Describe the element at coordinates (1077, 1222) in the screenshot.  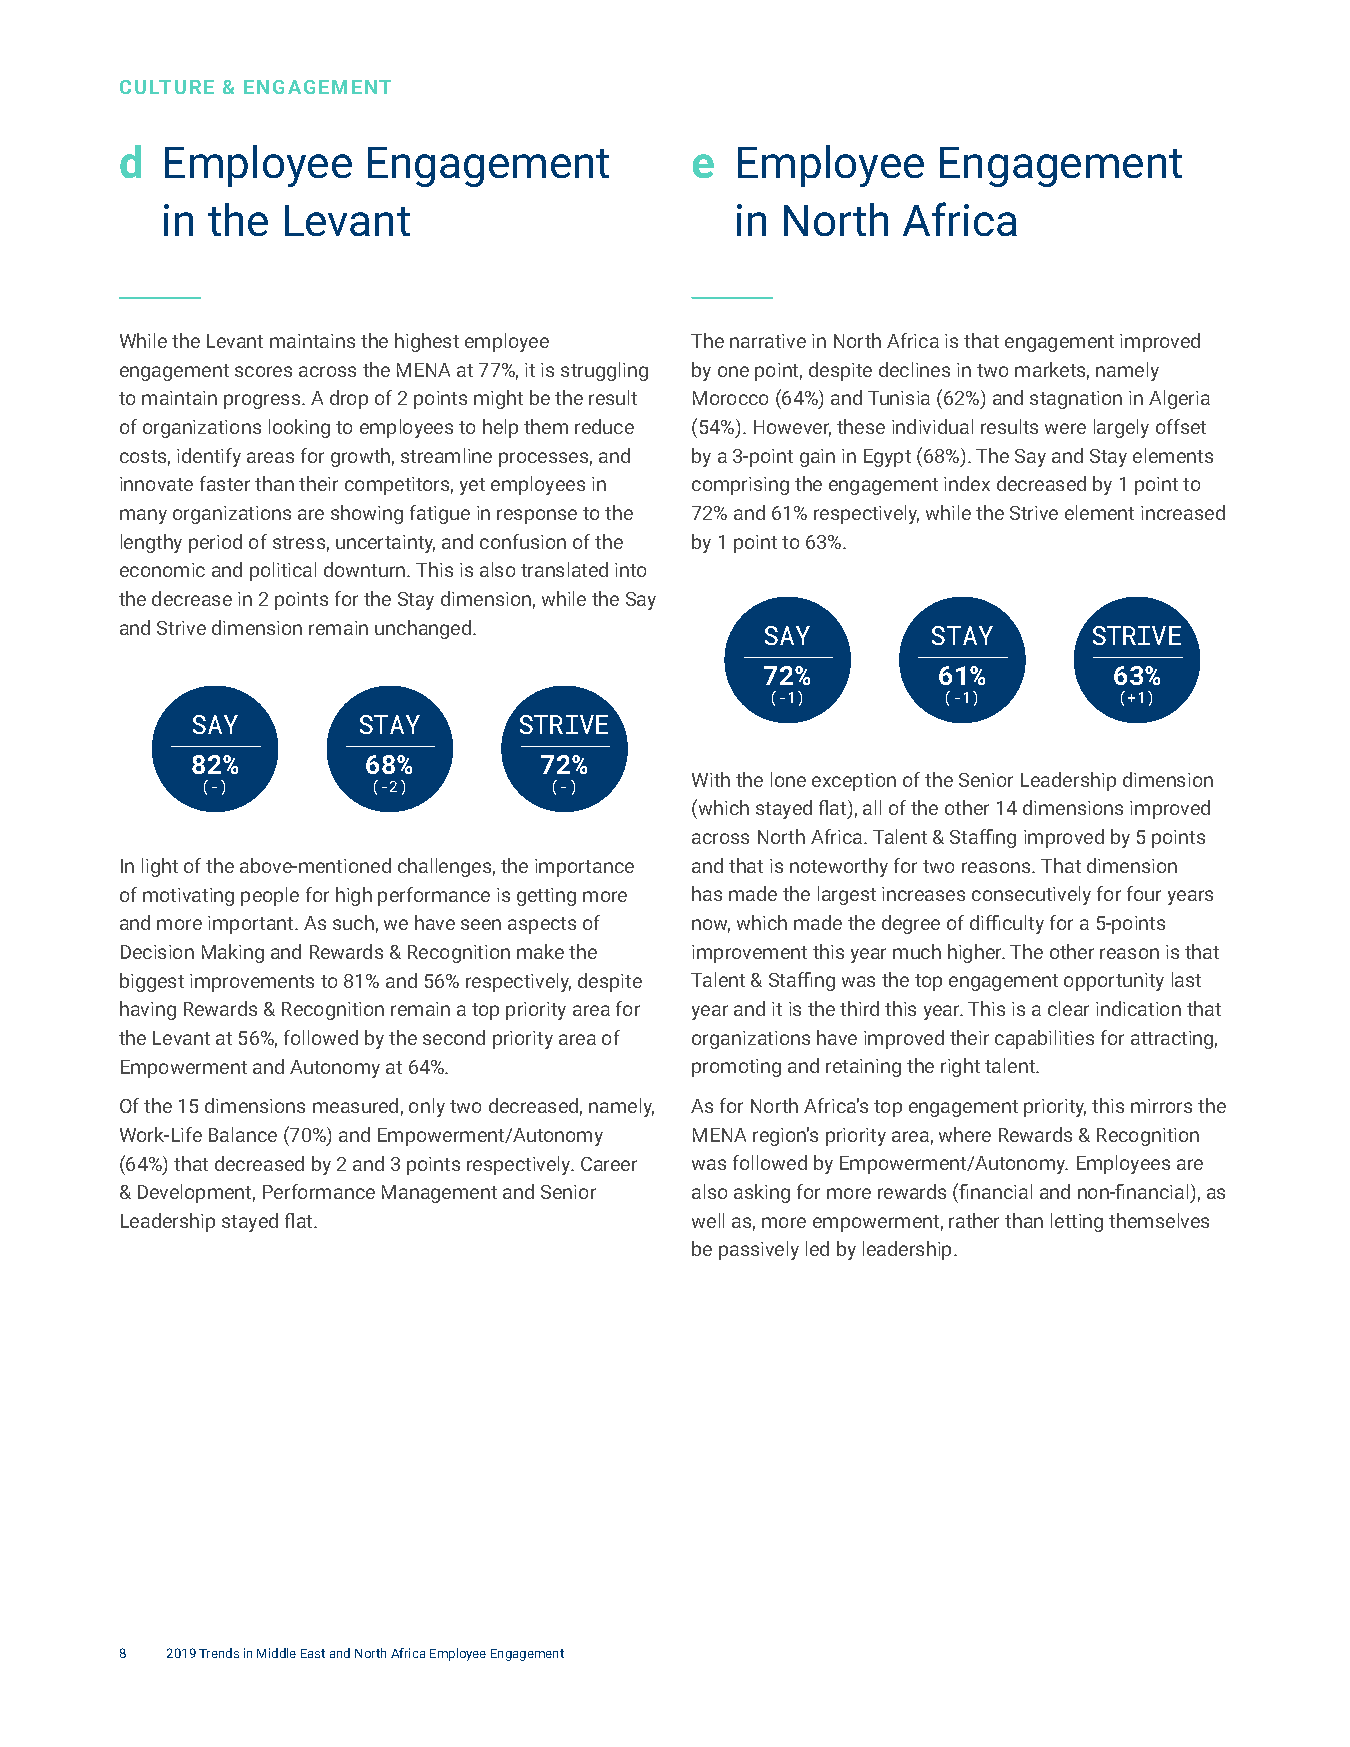
I see `letting` at that location.
